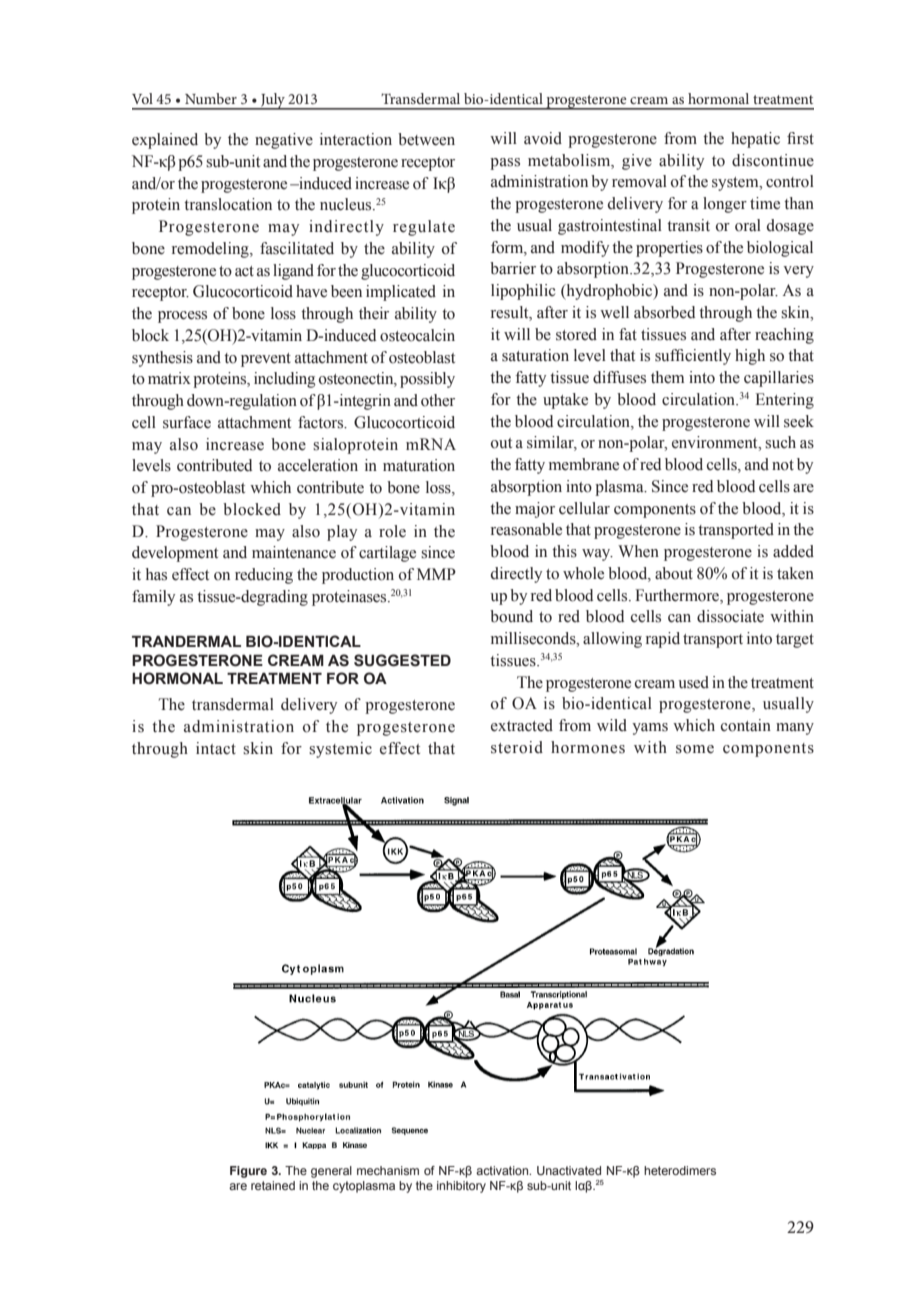 This document has height=1308, width=924. Describe the element at coordinates (248, 1172) in the document. I see `Figure` at that location.
